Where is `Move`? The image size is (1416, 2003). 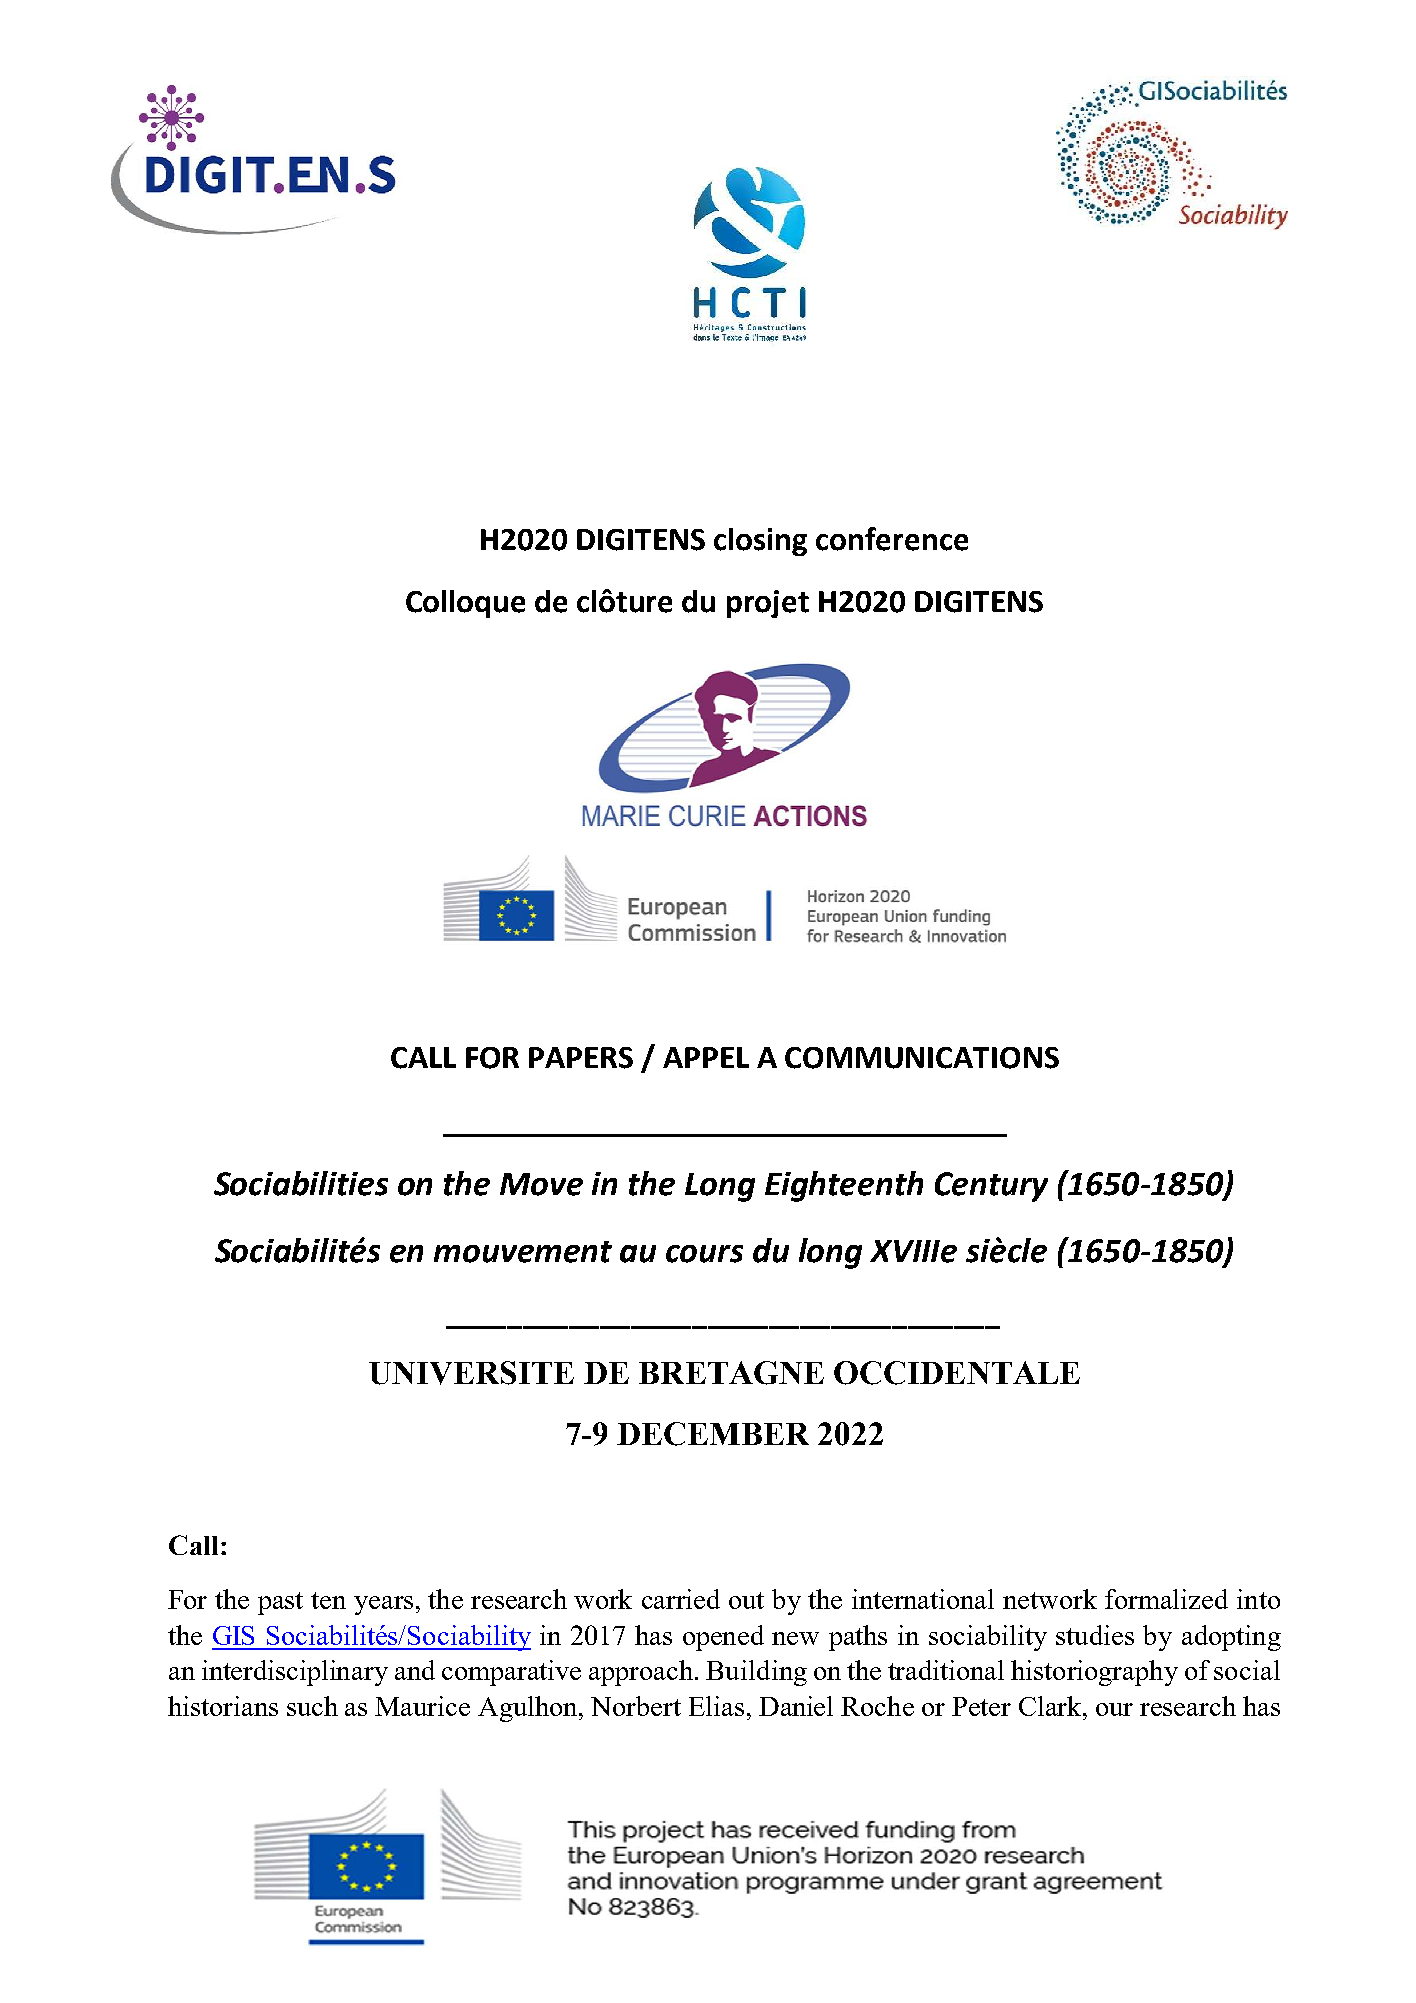
Move is located at coordinates (541, 1184).
